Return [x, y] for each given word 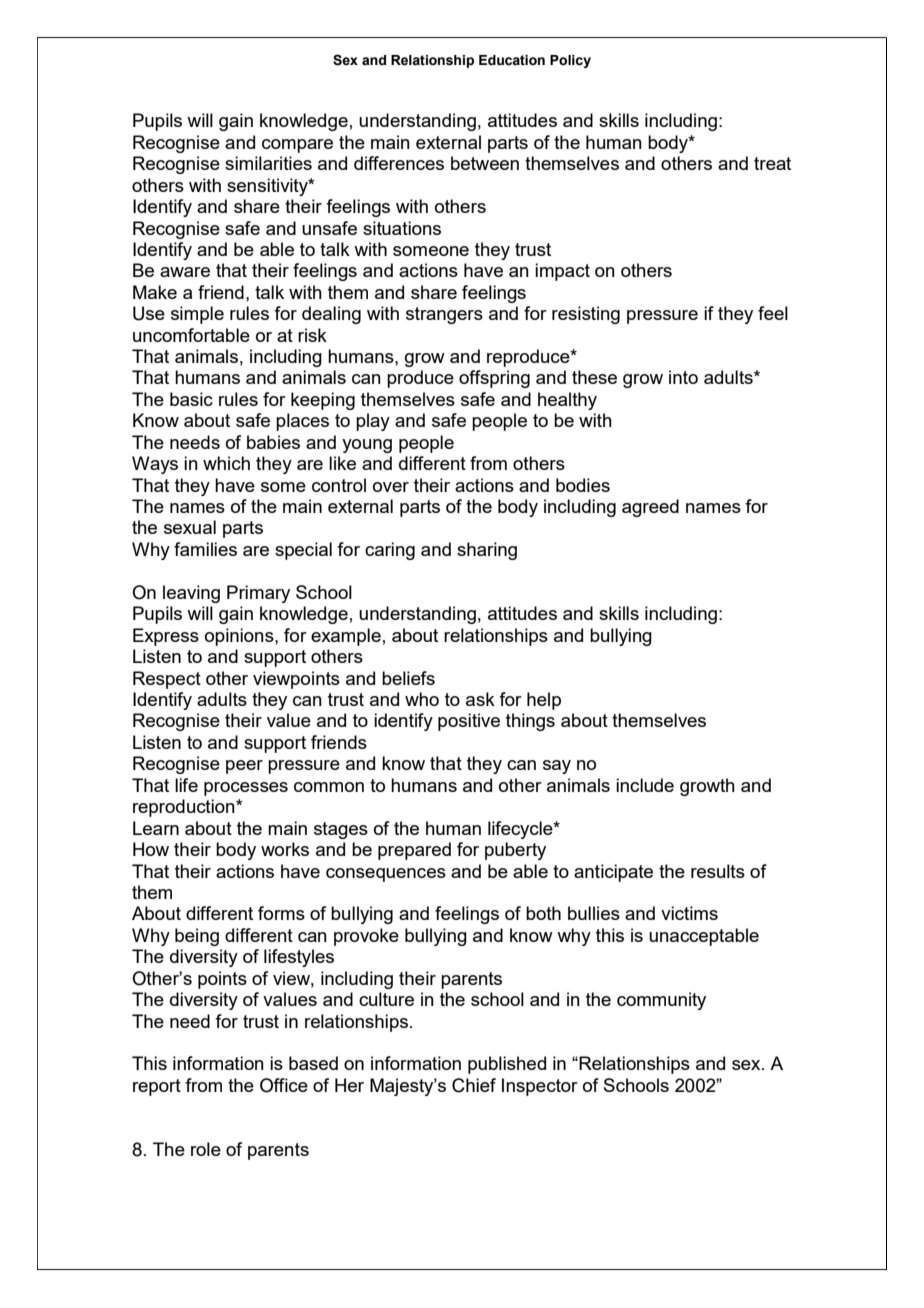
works [285, 849]
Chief [474, 1085]
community [661, 1001]
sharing [487, 551]
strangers [444, 315]
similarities [268, 163]
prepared [414, 851]
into [683, 377]
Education [512, 60]
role [206, 1149]
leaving [191, 594]
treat [772, 163]
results [718, 871]
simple [197, 315]
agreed [650, 508]
